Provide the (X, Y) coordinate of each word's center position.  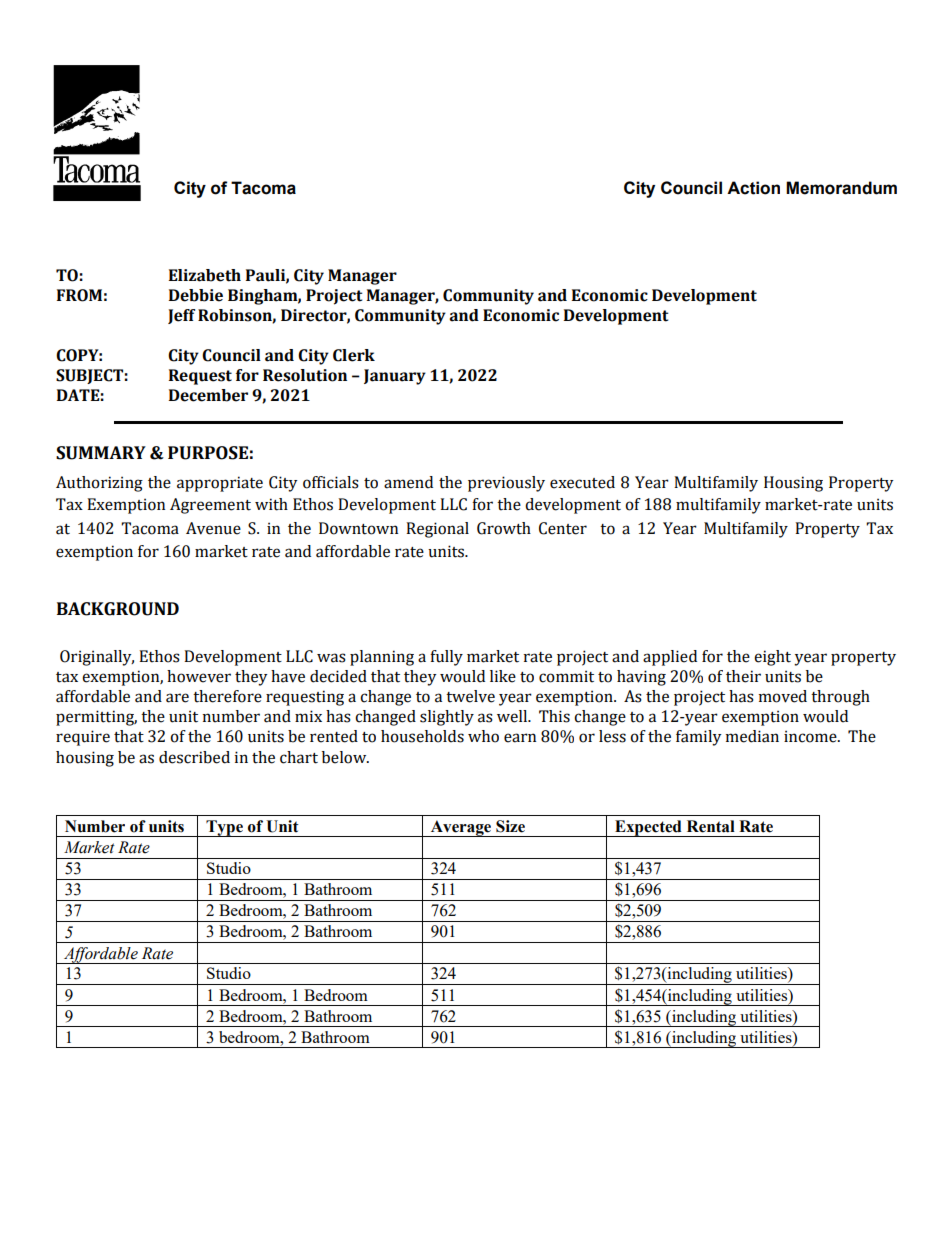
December (208, 395)
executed (582, 482)
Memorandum (841, 188)
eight (772, 658)
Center (563, 528)
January (395, 377)
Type (224, 828)
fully (446, 658)
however (199, 676)
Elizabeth (205, 275)
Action (753, 188)
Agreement (210, 506)
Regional (437, 530)
